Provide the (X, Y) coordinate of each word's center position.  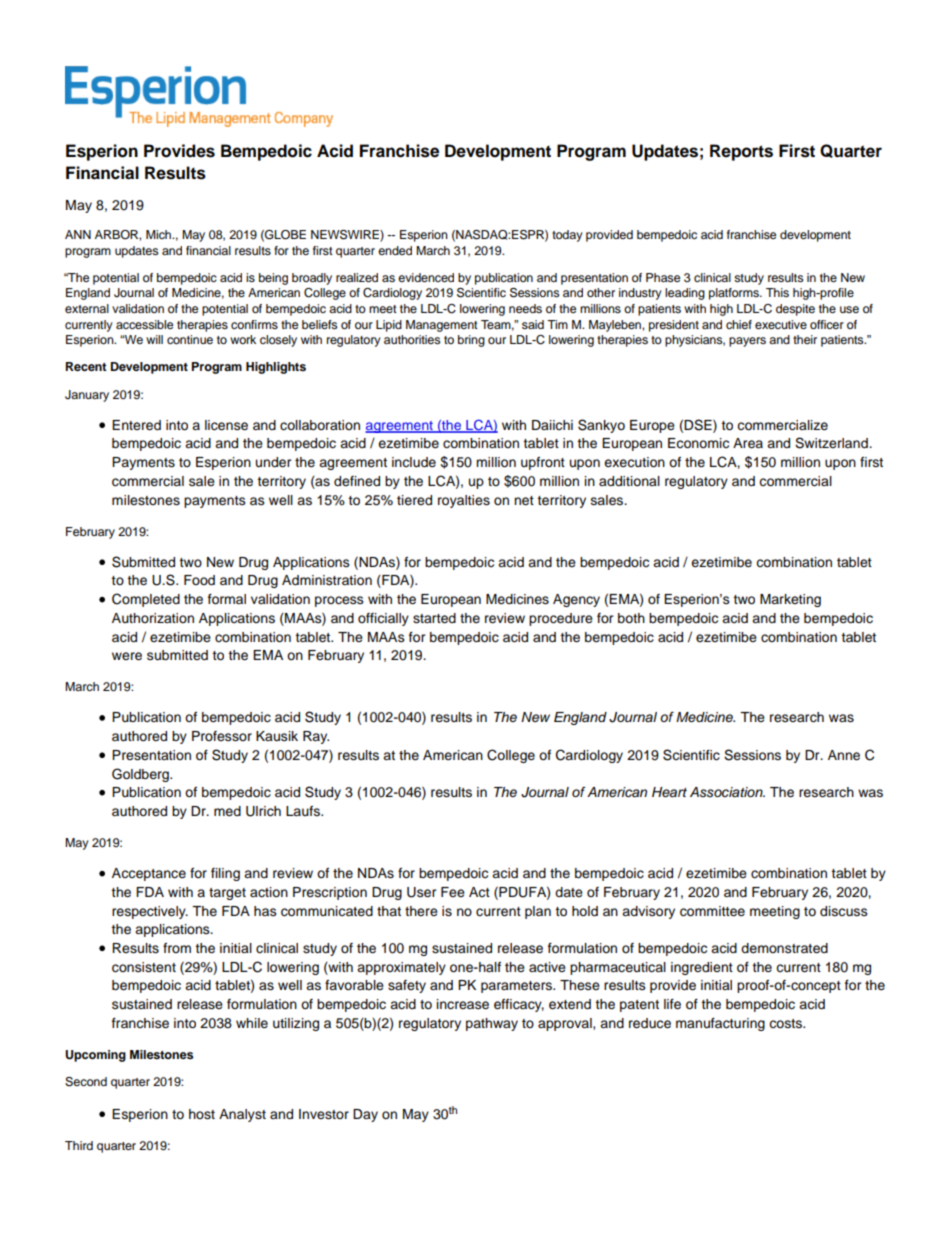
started (434, 618)
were (127, 656)
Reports (741, 152)
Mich (160, 234)
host (202, 1114)
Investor (324, 1114)
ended (395, 250)
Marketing (790, 600)
